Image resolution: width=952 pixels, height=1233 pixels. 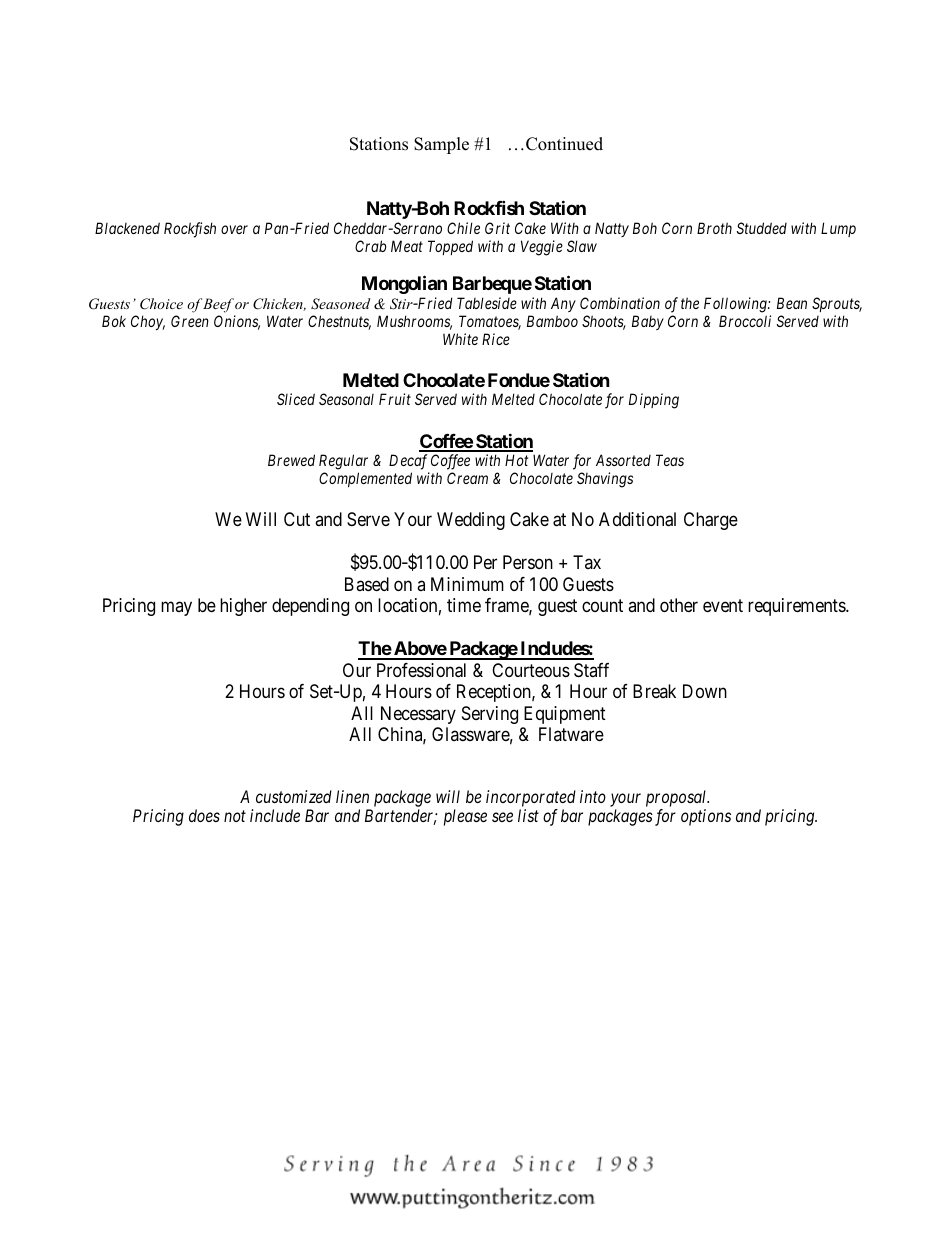 What do you see at coordinates (291, 460) in the document?
I see `Brewed` at bounding box center [291, 460].
